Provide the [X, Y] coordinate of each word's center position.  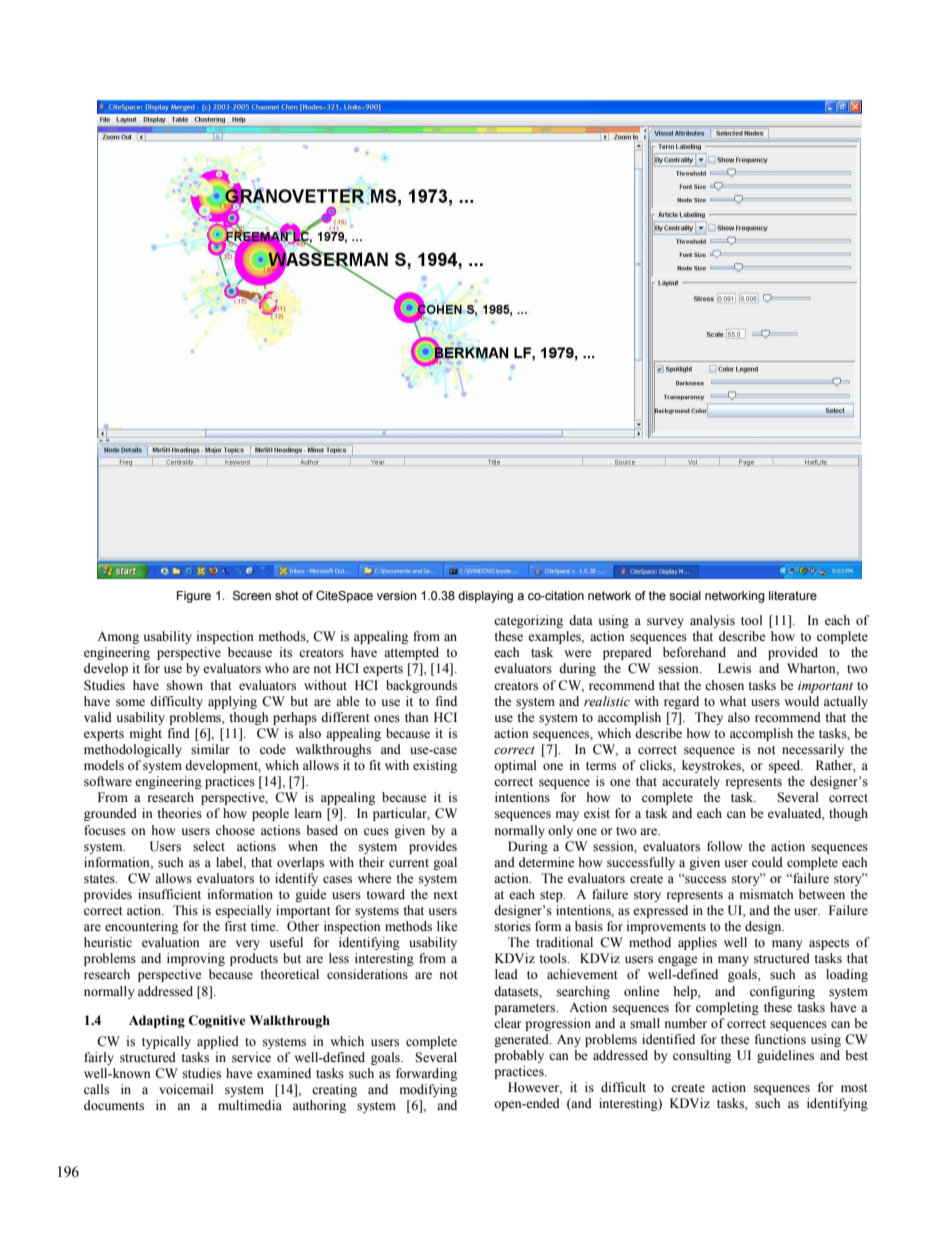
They [709, 718]
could [767, 862]
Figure [194, 597]
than [417, 717]
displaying [485, 597]
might [146, 734]
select [209, 846]
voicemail [186, 1089]
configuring [782, 992]
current [409, 863]
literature [793, 596]
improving [196, 959]
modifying [428, 1090]
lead [506, 974]
